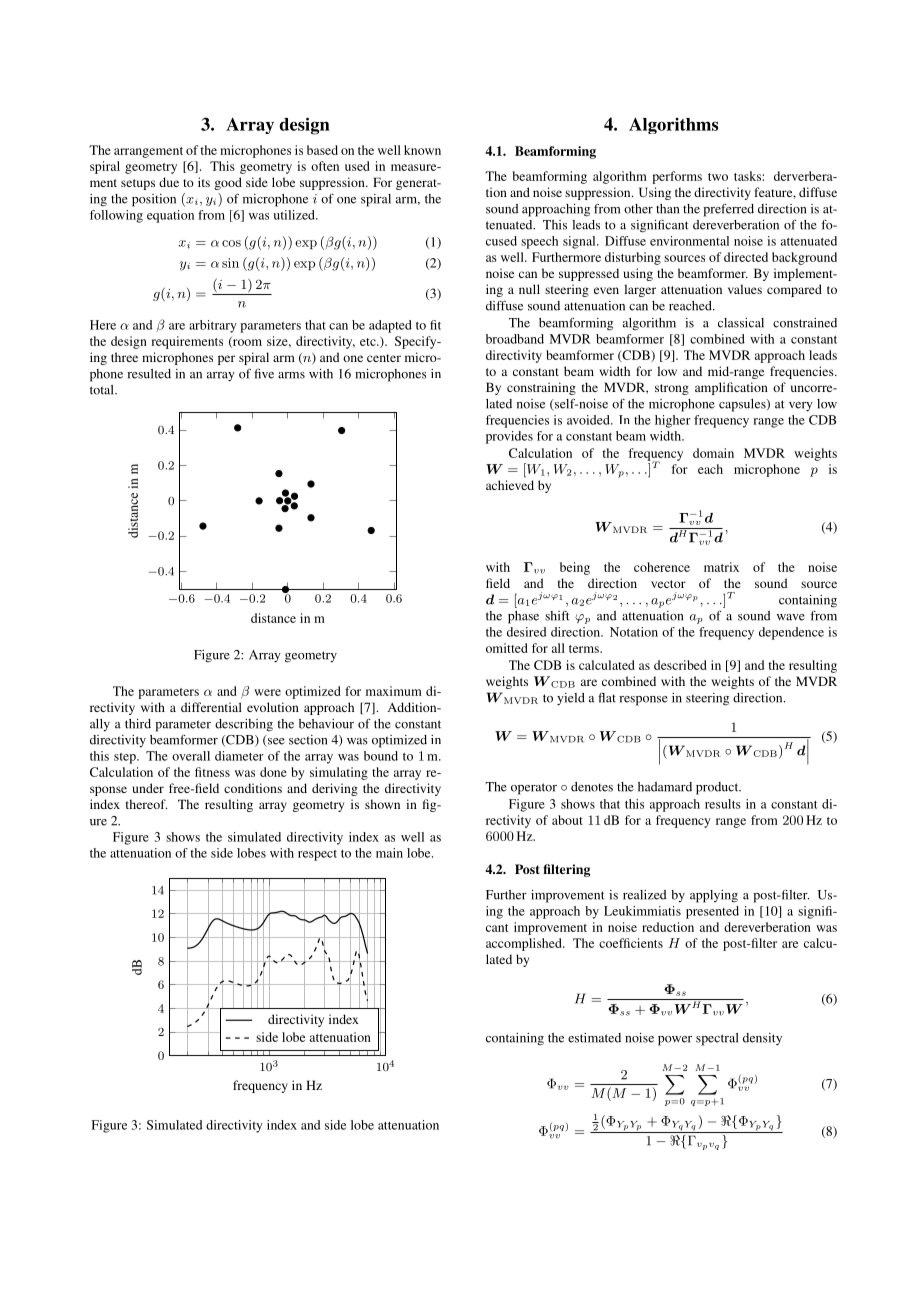 The image size is (924, 1308). Describe the element at coordinates (204, 182) in the screenshot. I see `its` at that location.
